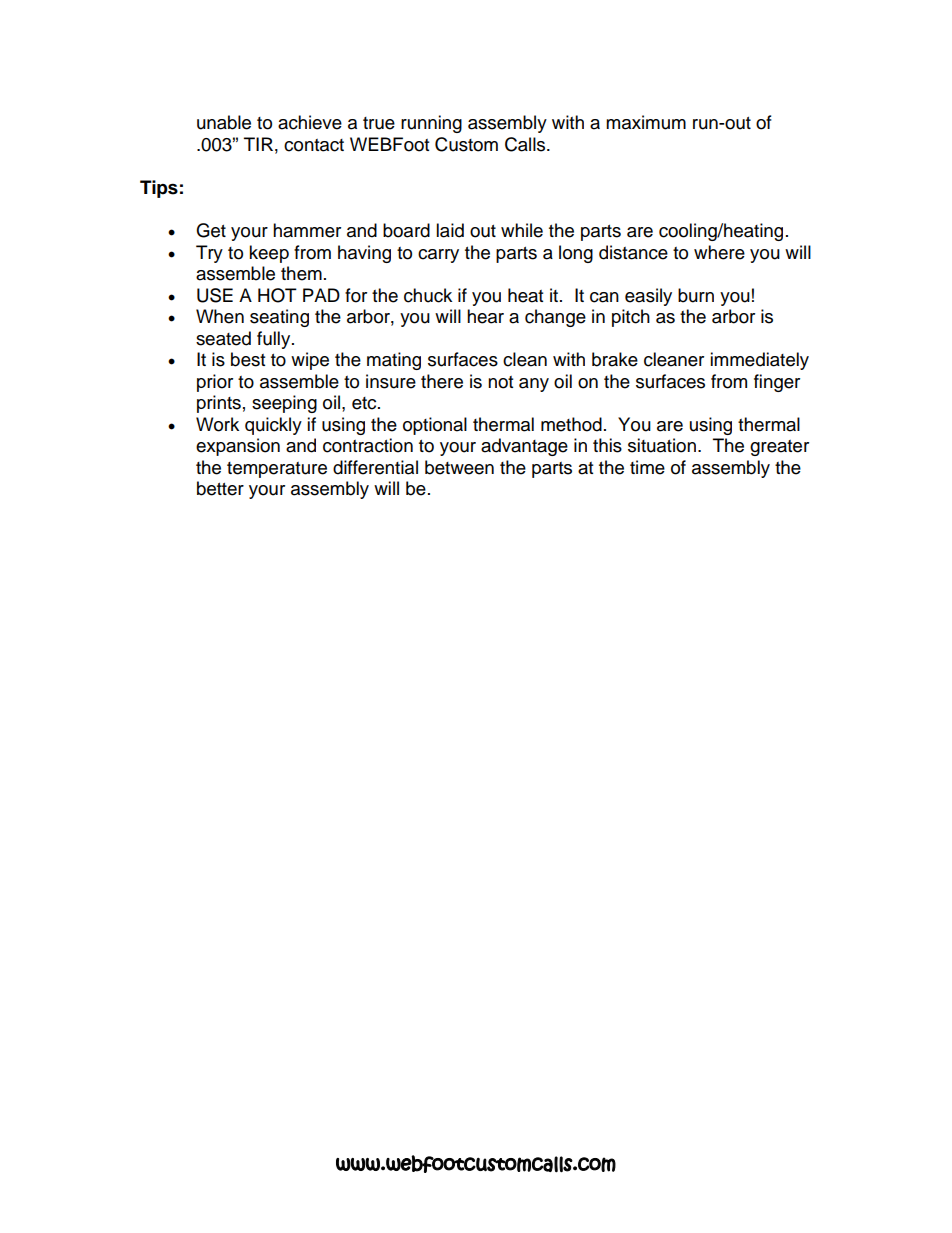 The height and width of the image is (1233, 952). I want to click on laid, so click(450, 230).
